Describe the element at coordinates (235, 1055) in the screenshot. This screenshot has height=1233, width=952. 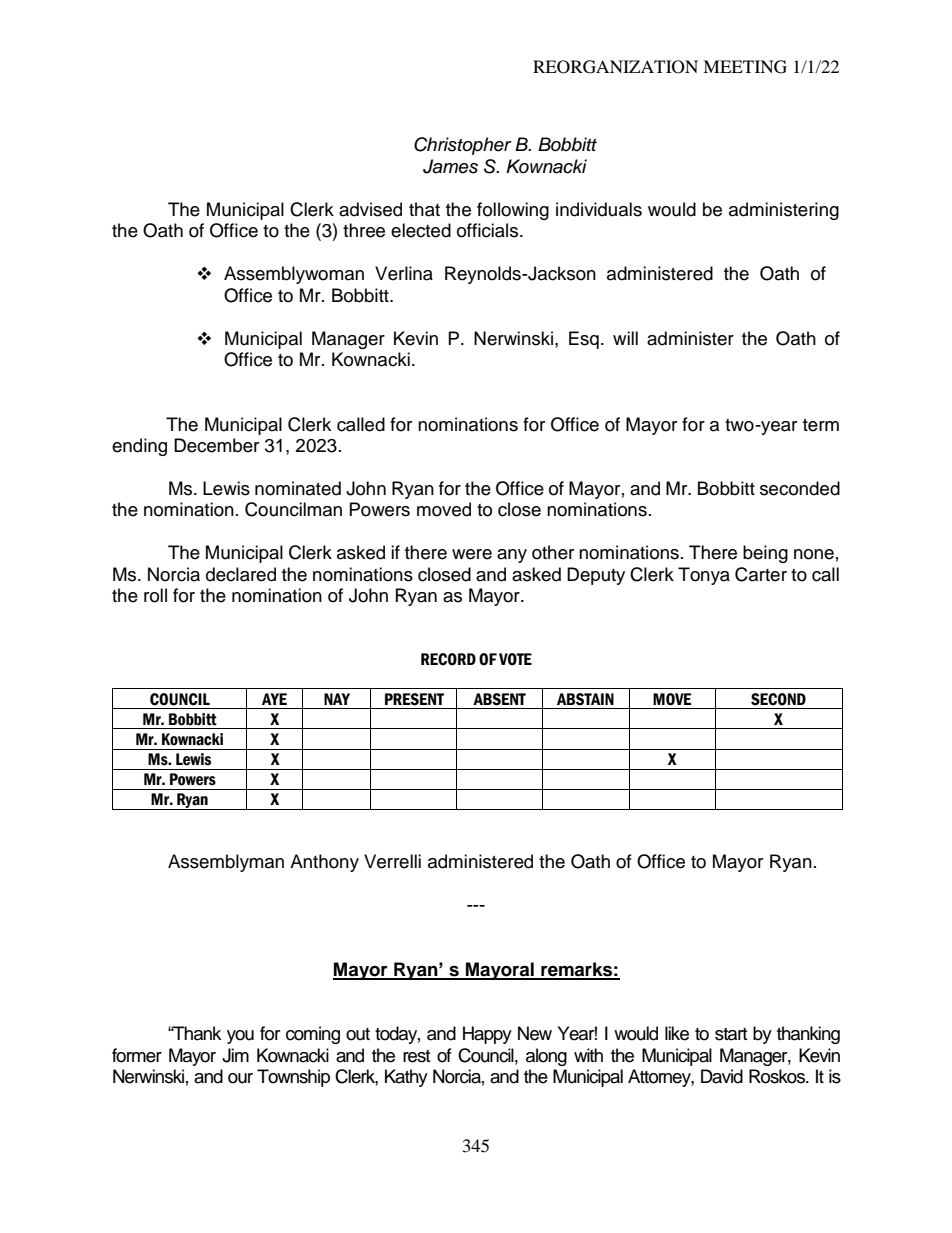
I see `Jim` at that location.
